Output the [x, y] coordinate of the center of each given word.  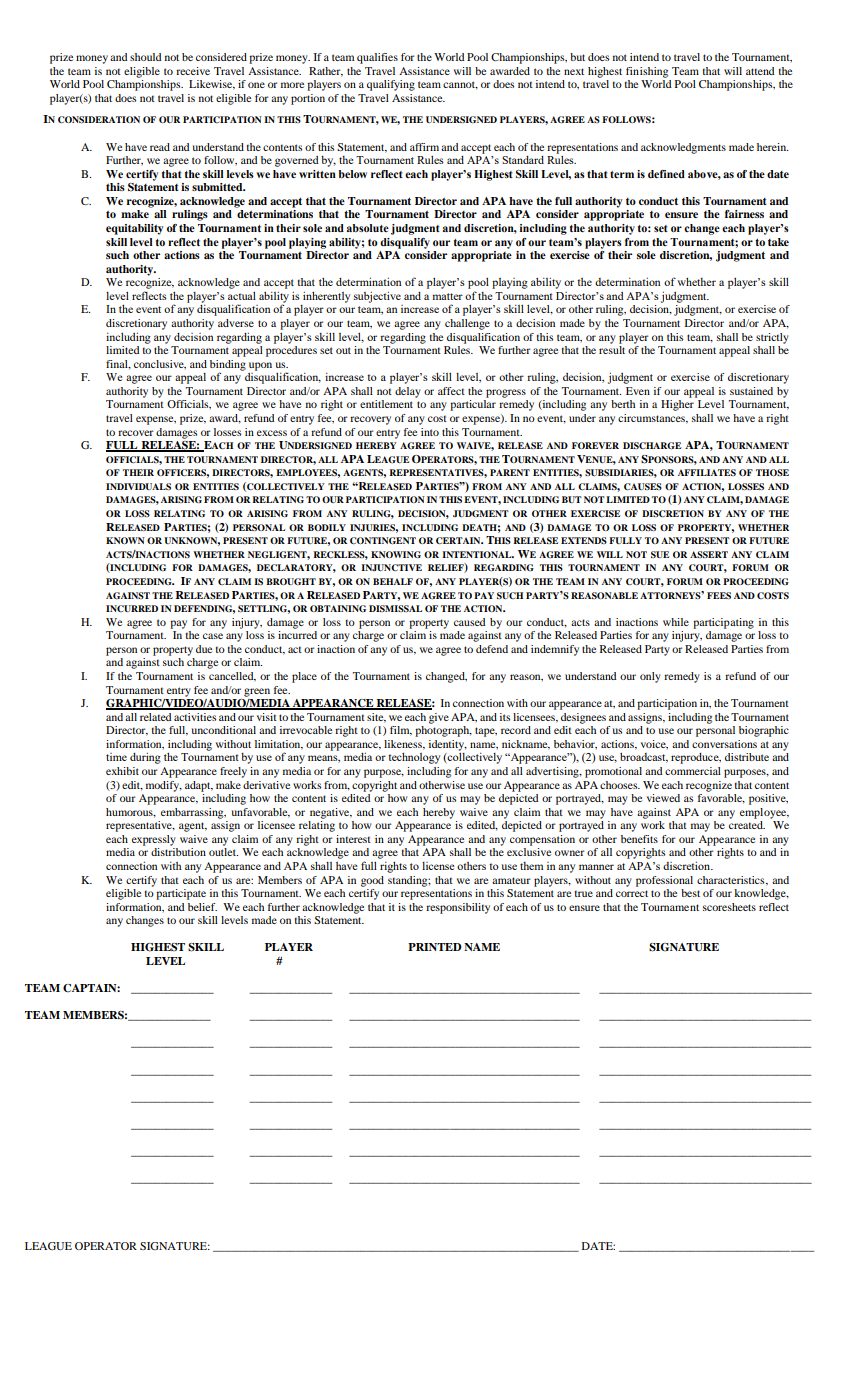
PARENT [510, 472]
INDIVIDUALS [138, 486]
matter [447, 296]
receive [193, 71]
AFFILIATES [707, 472]
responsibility [458, 908]
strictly [772, 338]
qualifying [391, 85]
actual [242, 296]
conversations [724, 744]
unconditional [224, 730]
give [439, 718]
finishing [647, 72]
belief [202, 907]
